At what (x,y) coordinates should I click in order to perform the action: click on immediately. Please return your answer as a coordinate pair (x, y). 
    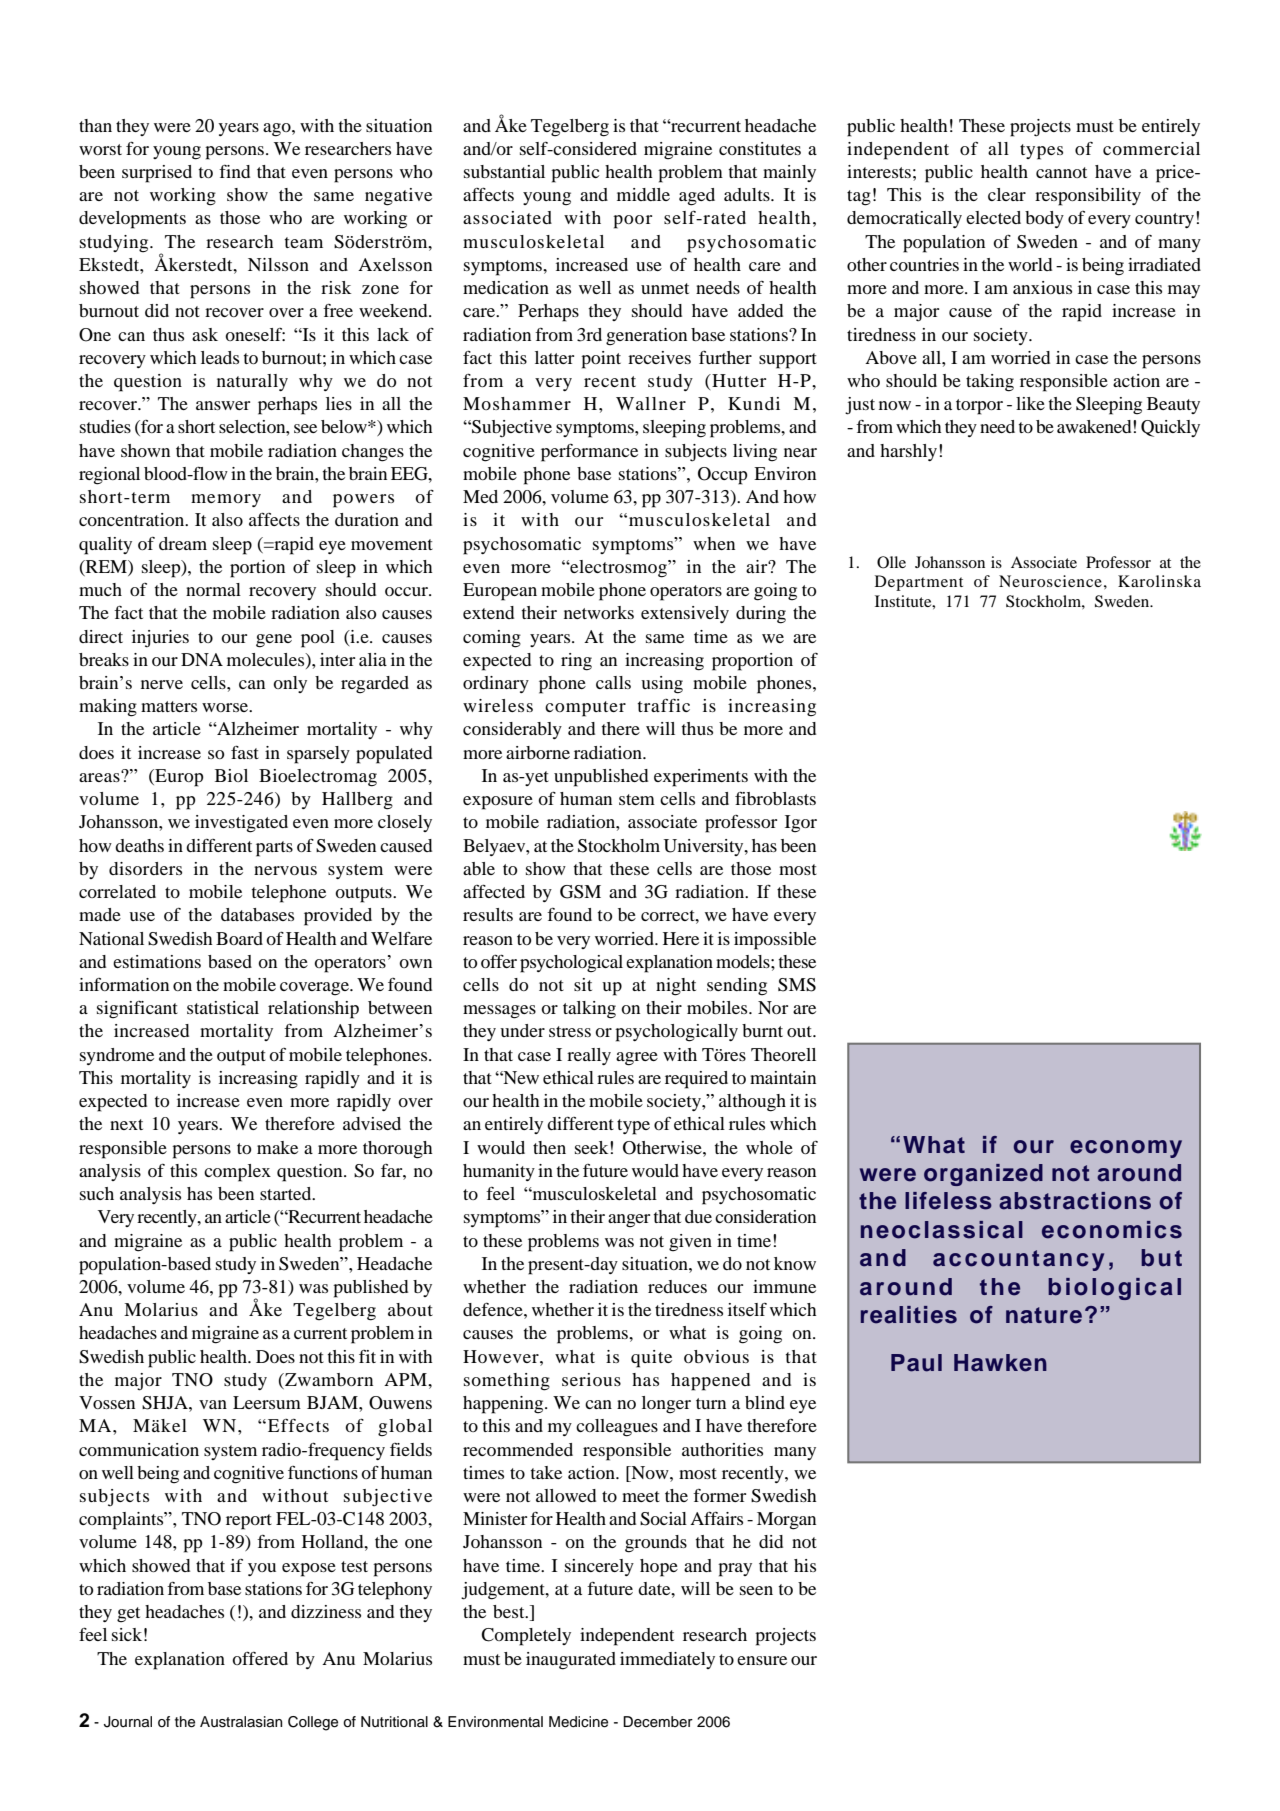
    Looking at the image, I should click on (667, 1660).
